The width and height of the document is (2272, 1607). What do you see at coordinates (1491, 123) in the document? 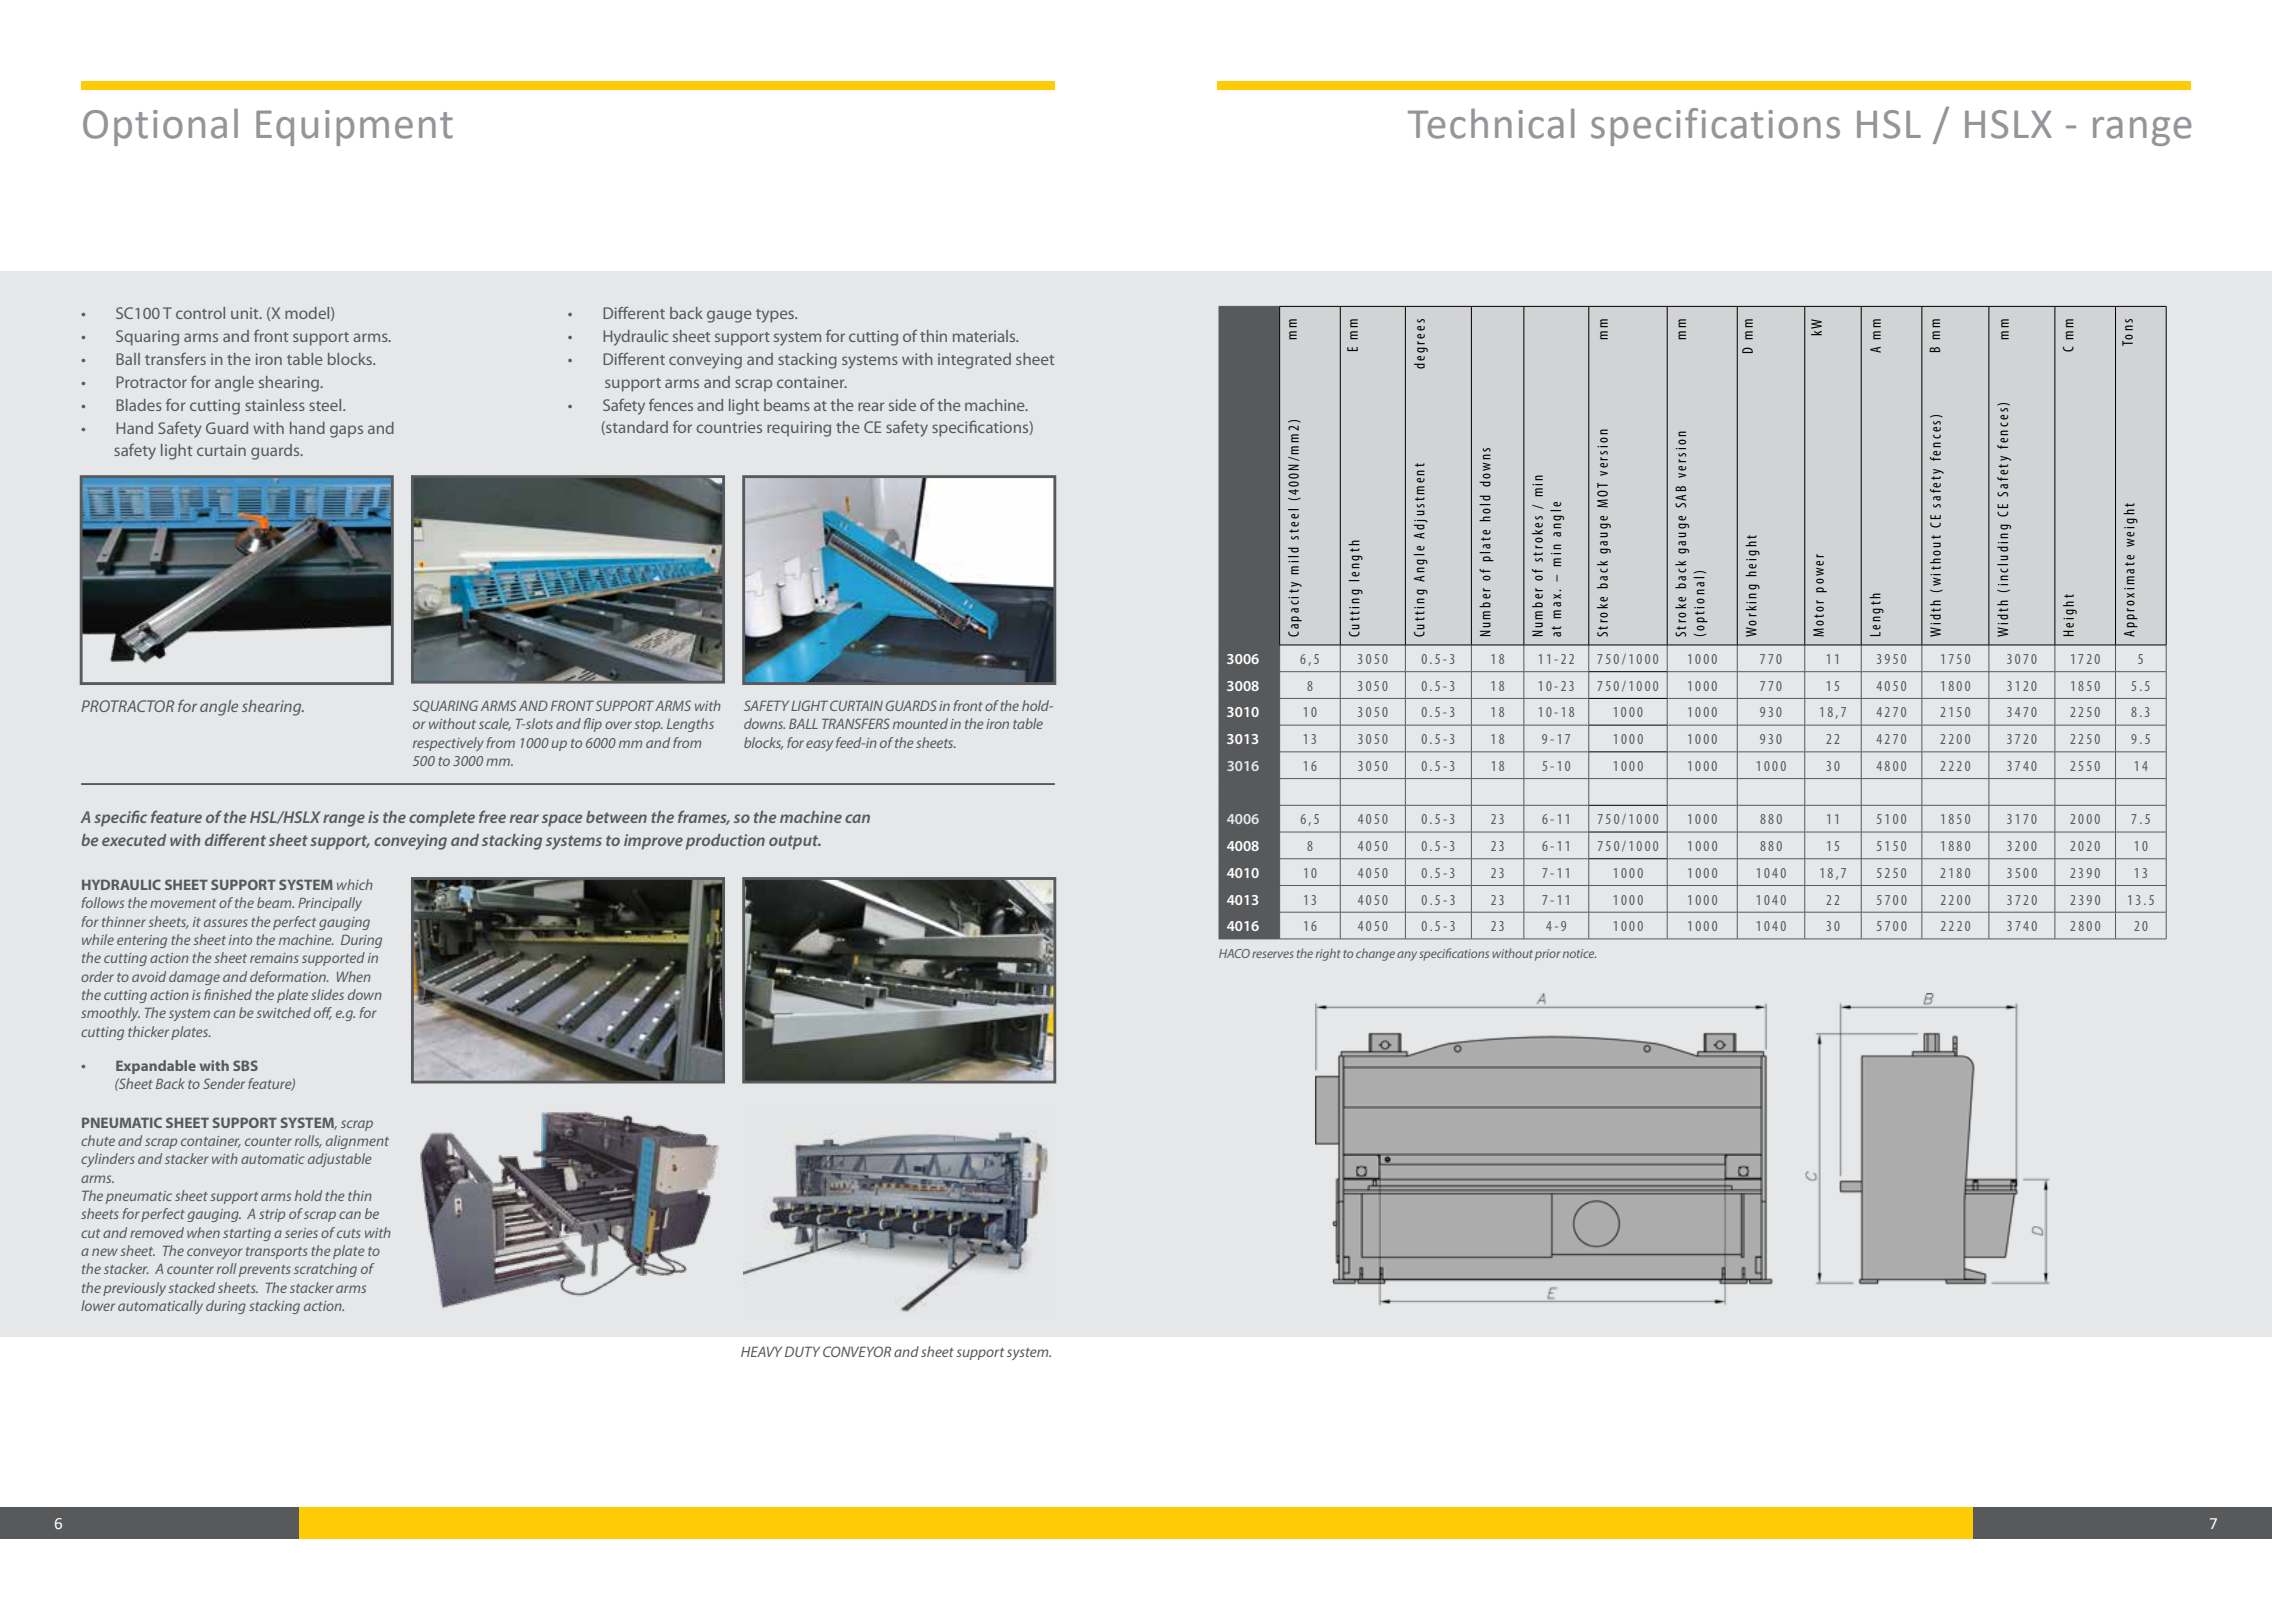
I see `Technical` at bounding box center [1491, 123].
